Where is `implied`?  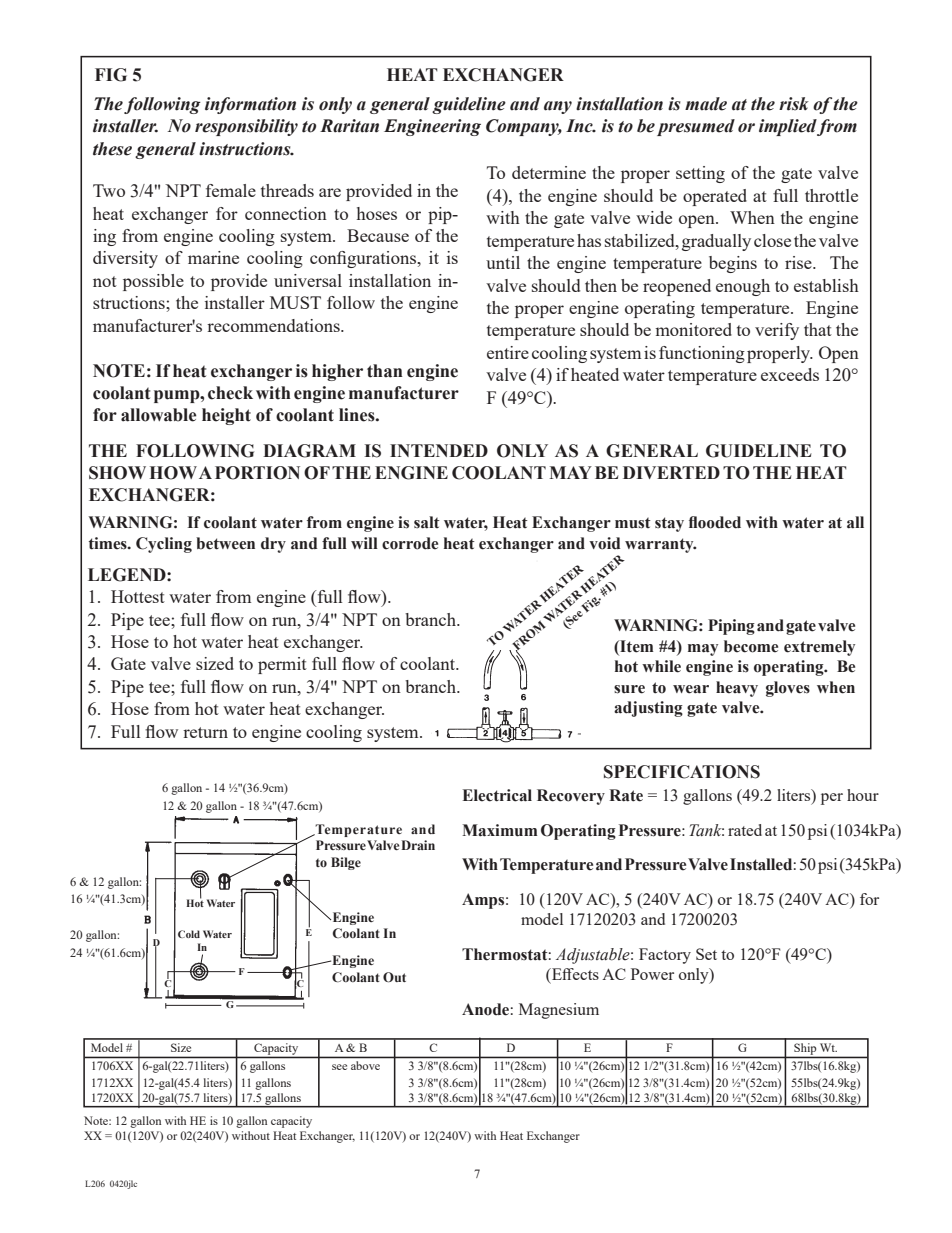
implied is located at coordinates (788, 127).
